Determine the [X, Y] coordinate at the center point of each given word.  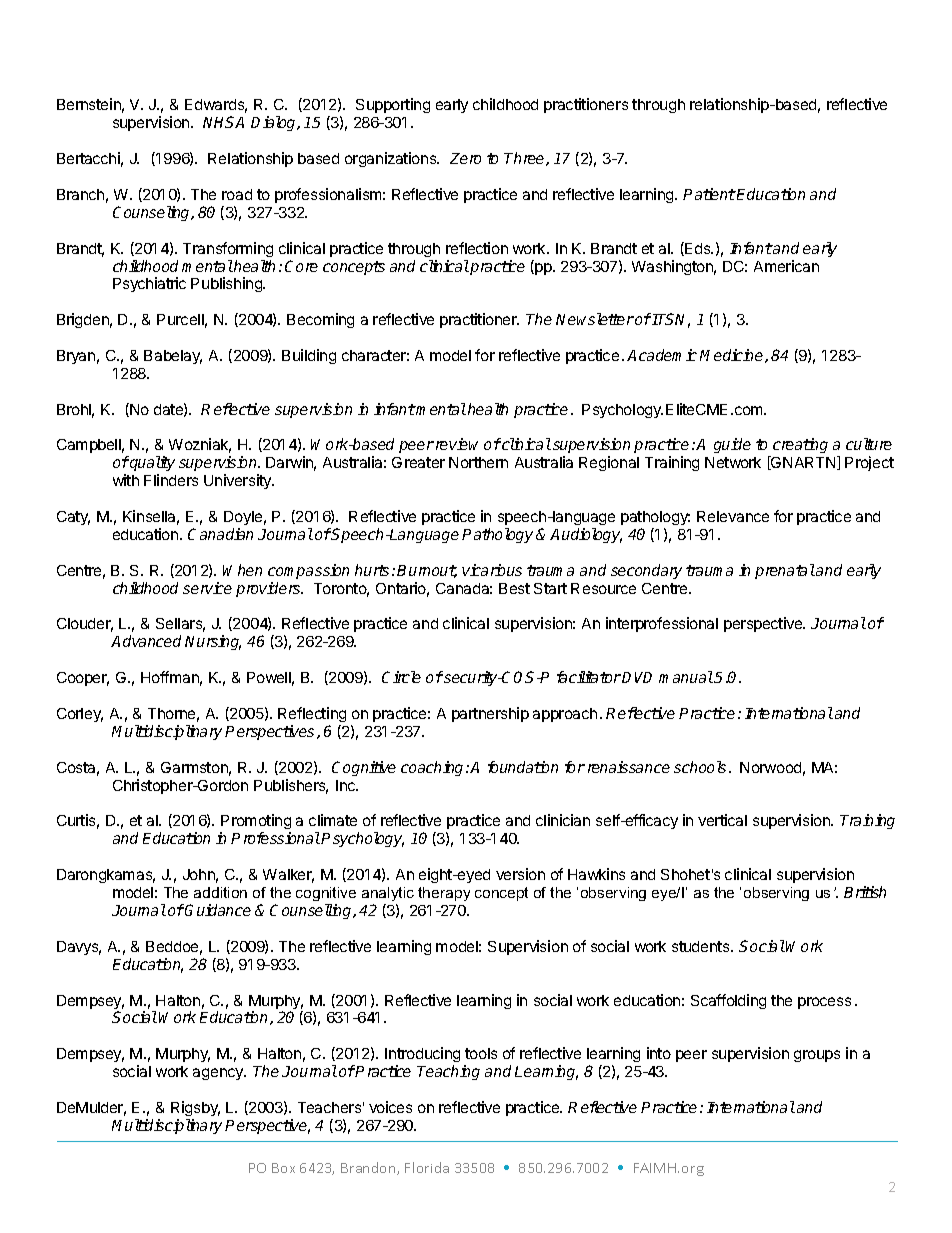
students [702, 946]
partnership [490, 714]
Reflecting [312, 714]
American [786, 266]
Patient [709, 194]
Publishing [228, 284]
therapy [444, 894]
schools [702, 767]
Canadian [220, 534]
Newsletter [595, 319]
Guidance [218, 910]
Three [525, 159]
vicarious [492, 570]
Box [283, 1168]
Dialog [275, 123]
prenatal [785, 571]
